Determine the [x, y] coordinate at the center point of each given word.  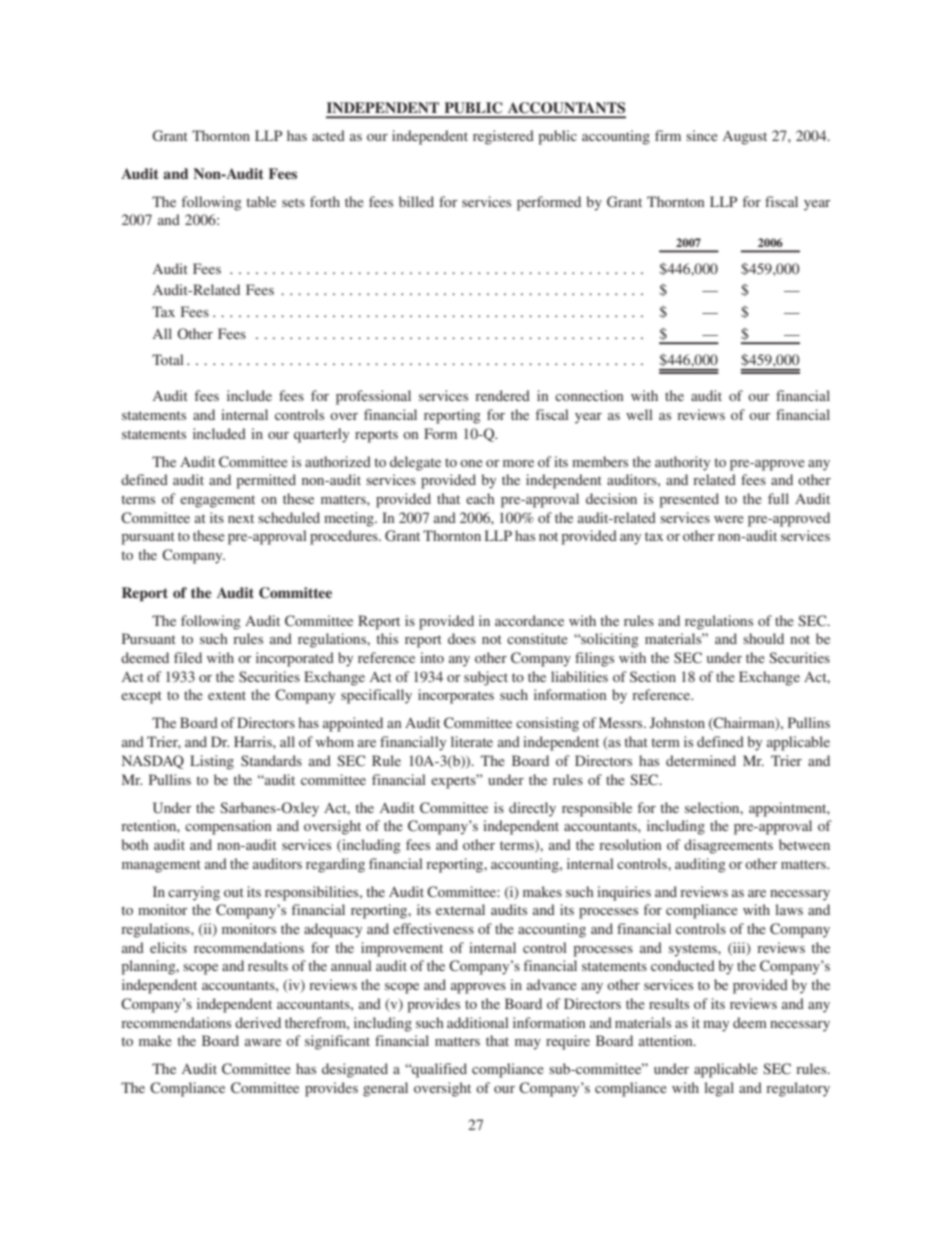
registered [503, 137]
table [261, 201]
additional [478, 1022]
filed [188, 657]
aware [263, 1042]
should [763, 638]
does [462, 638]
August [745, 138]
